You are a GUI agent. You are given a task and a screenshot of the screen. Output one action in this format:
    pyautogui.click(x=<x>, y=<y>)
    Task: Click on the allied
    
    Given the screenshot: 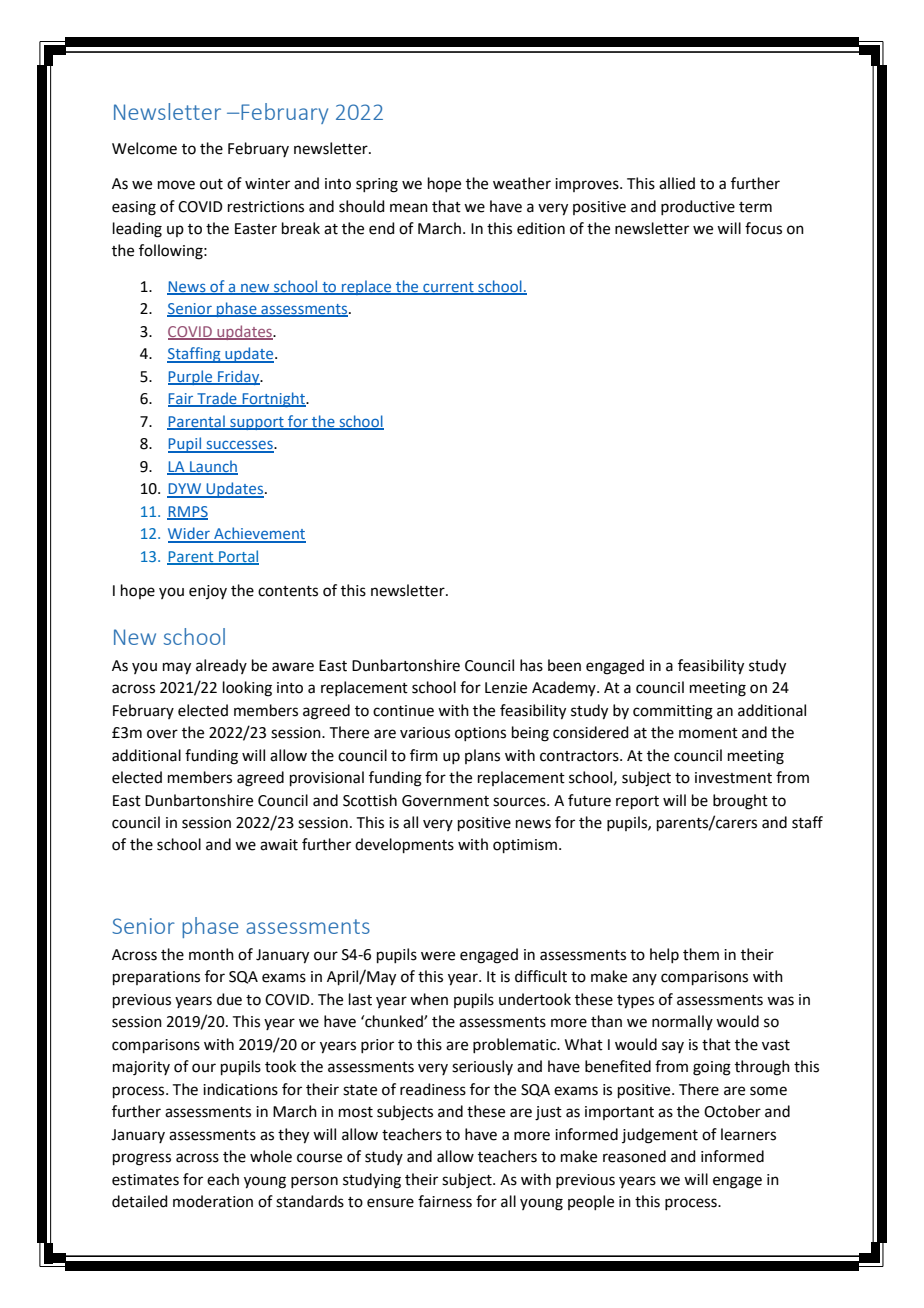 What is the action you would take?
    pyautogui.click(x=677, y=183)
